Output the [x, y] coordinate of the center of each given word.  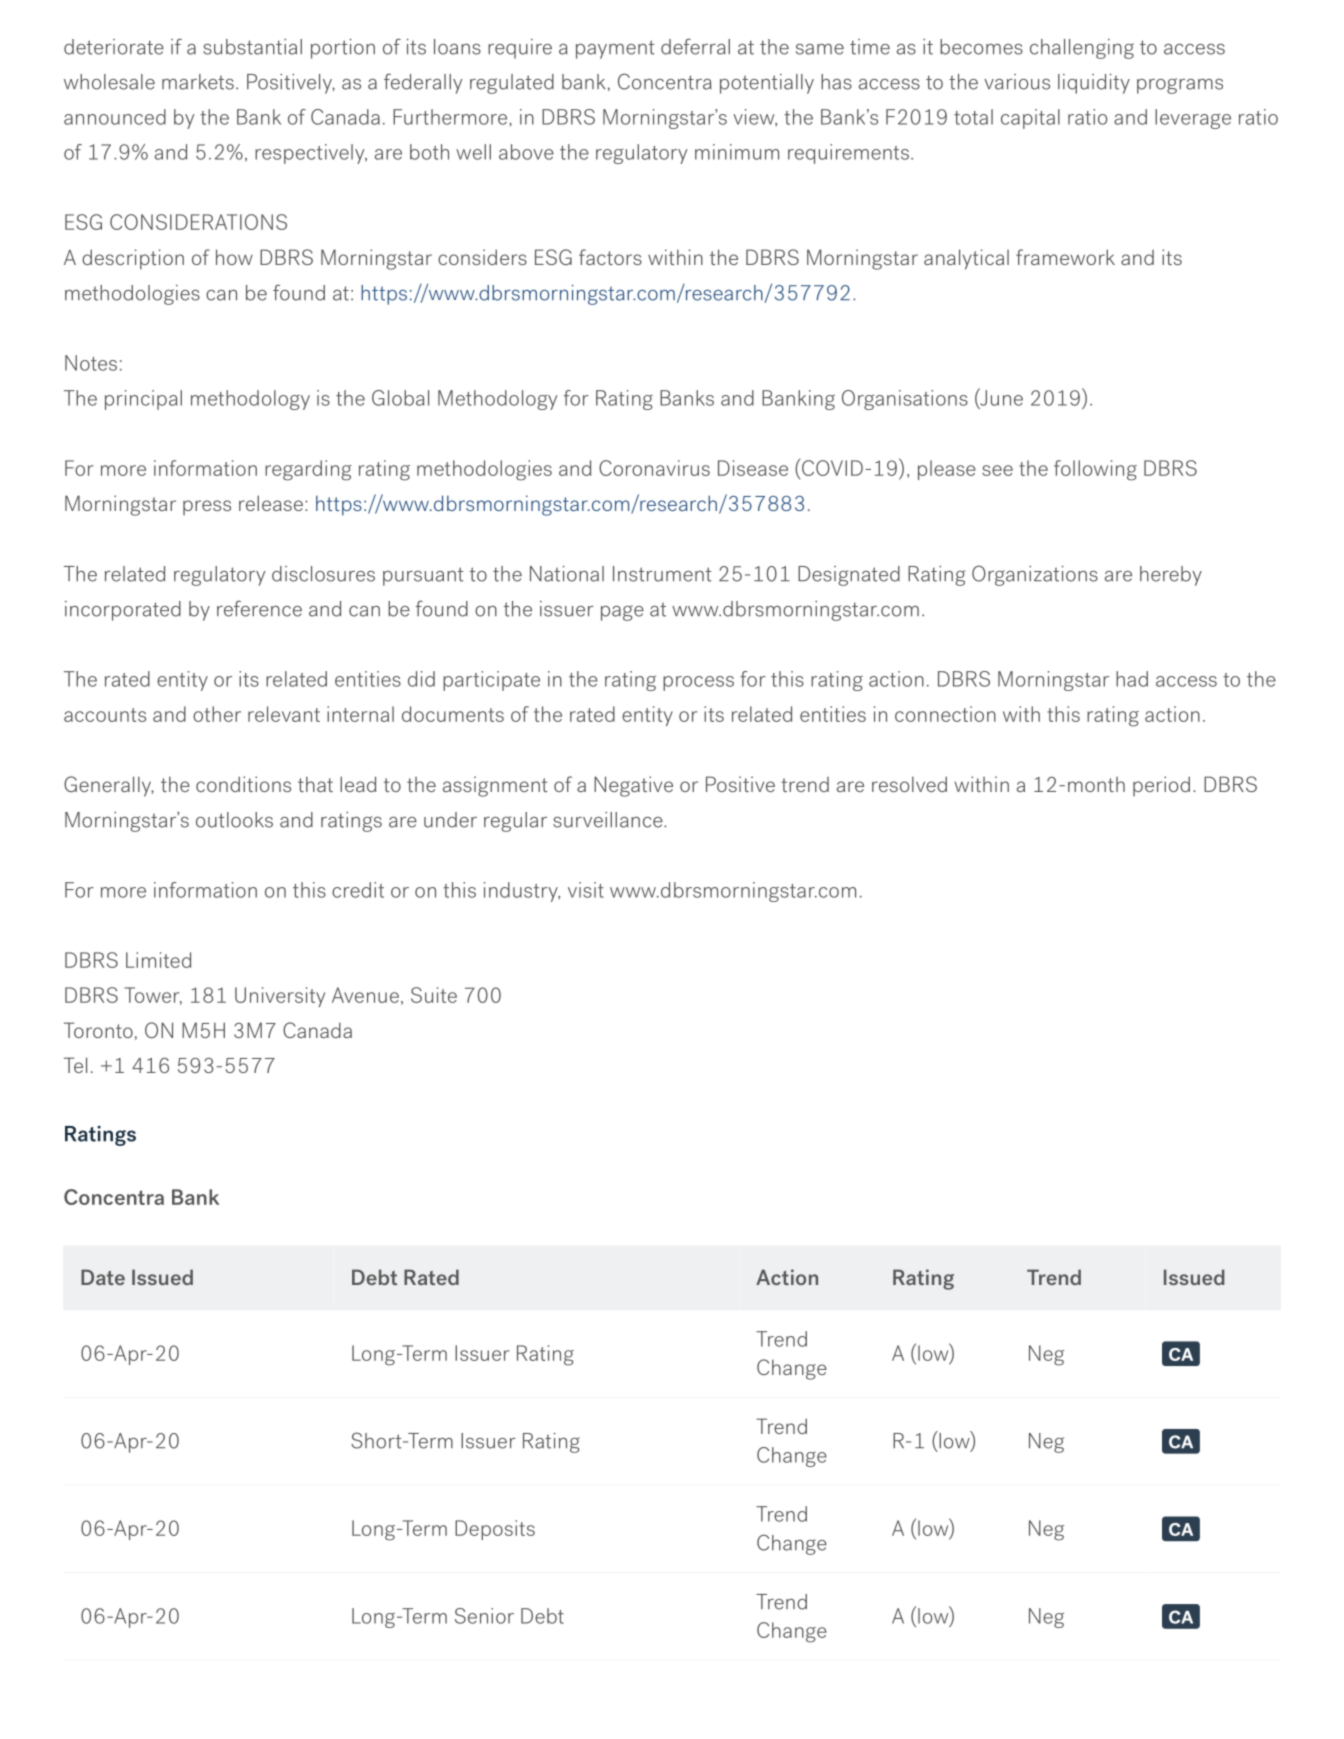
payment [615, 49]
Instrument [662, 574]
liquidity [1094, 84]
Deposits [495, 1530]
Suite [434, 995]
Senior [484, 1616]
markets [198, 82]
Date [103, 1277]
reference [259, 608]
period [1161, 786]
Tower [153, 996]
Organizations [1035, 575]
